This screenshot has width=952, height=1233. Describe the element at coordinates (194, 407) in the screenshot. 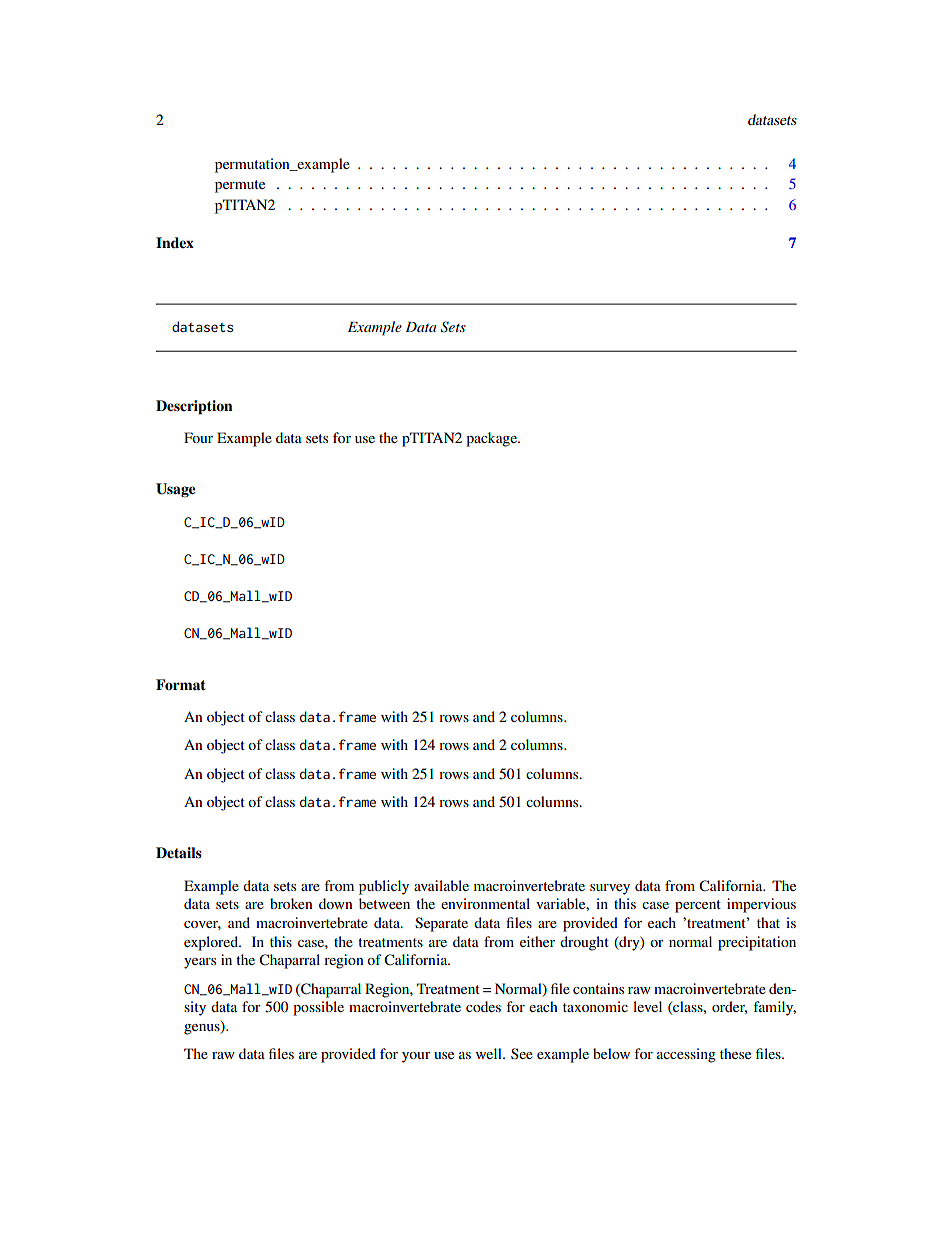

I see `Description` at that location.
